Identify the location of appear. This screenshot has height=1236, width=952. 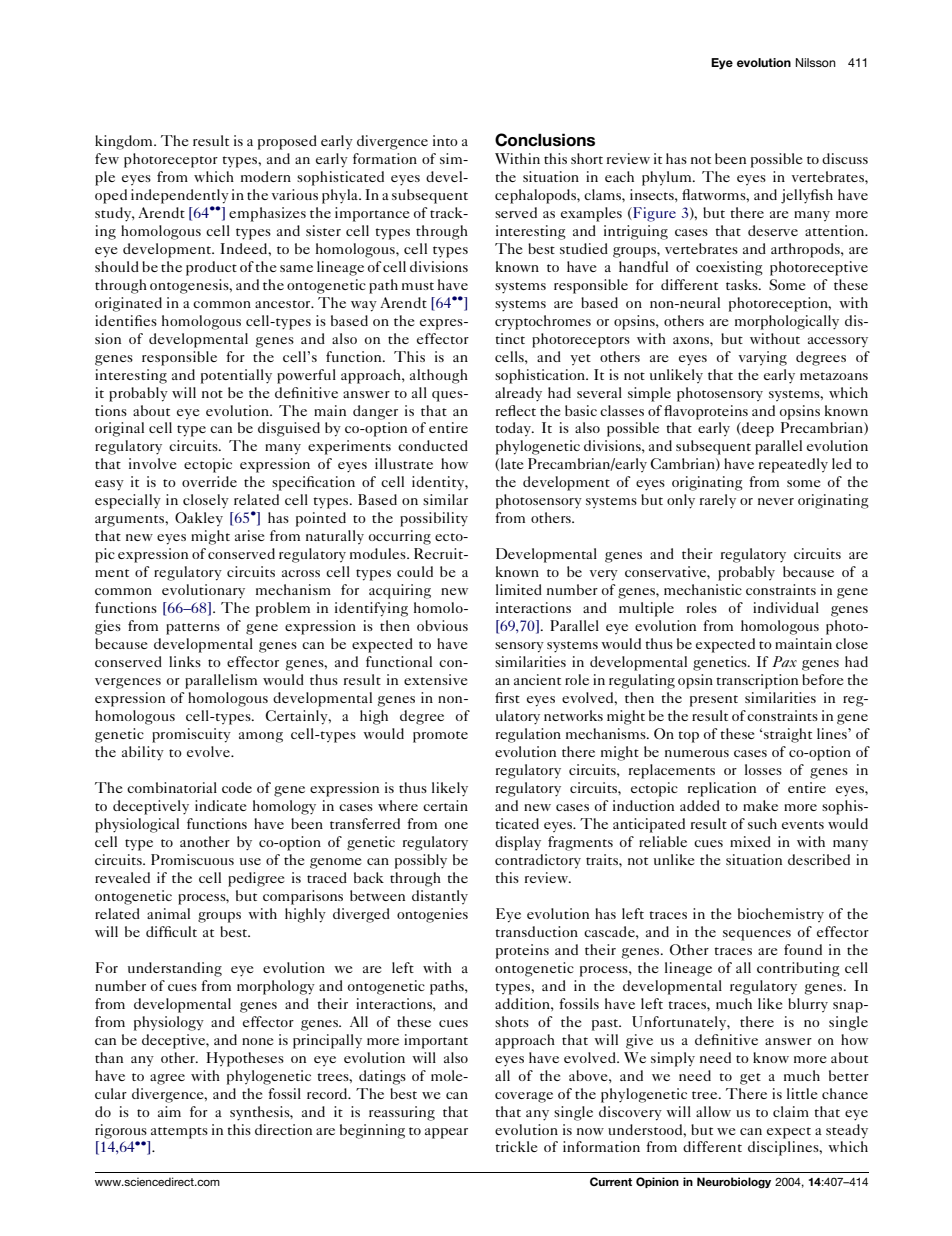
(446, 1133).
